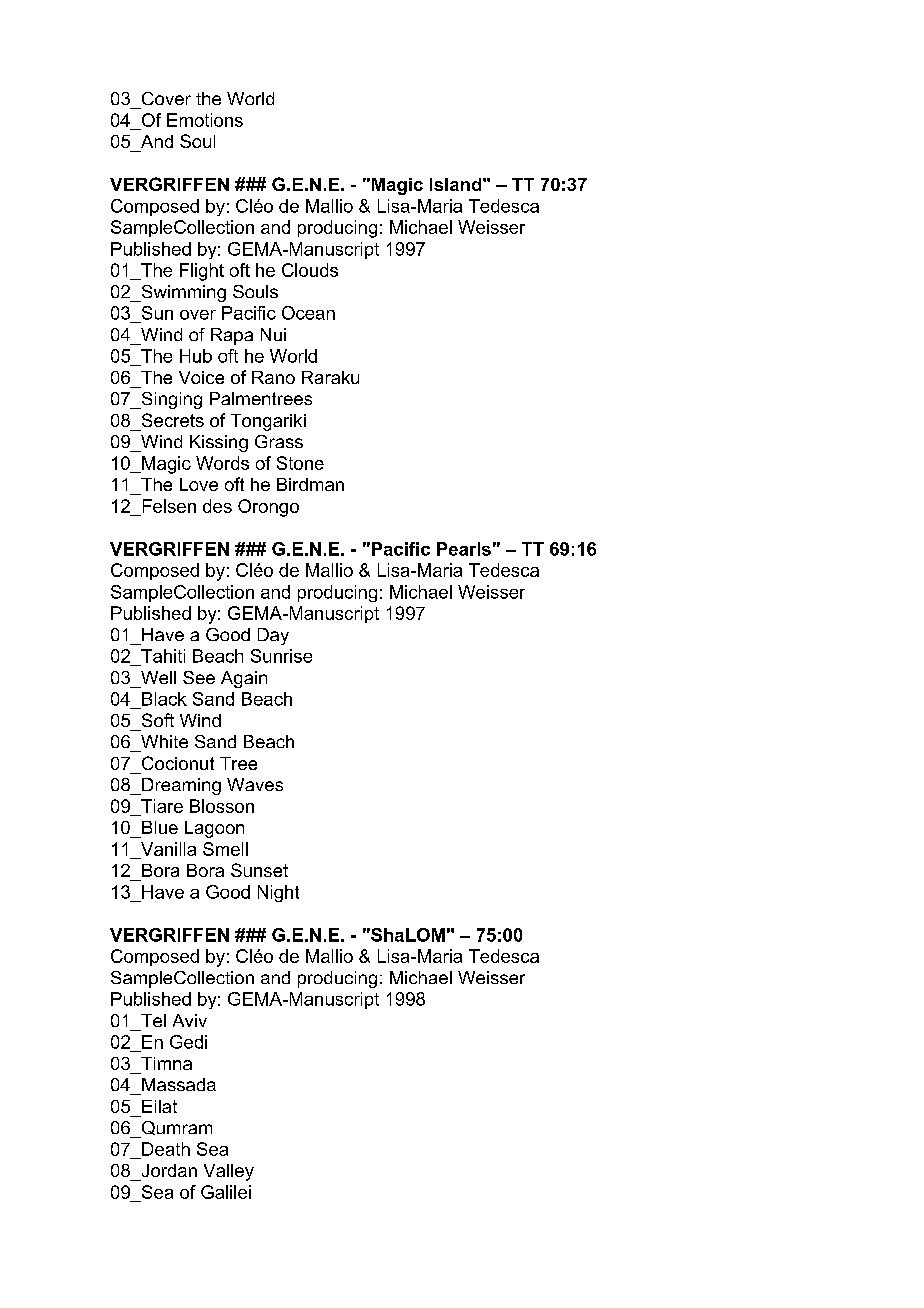 This page has width=924, height=1308. I want to click on Ocean, so click(308, 313).
